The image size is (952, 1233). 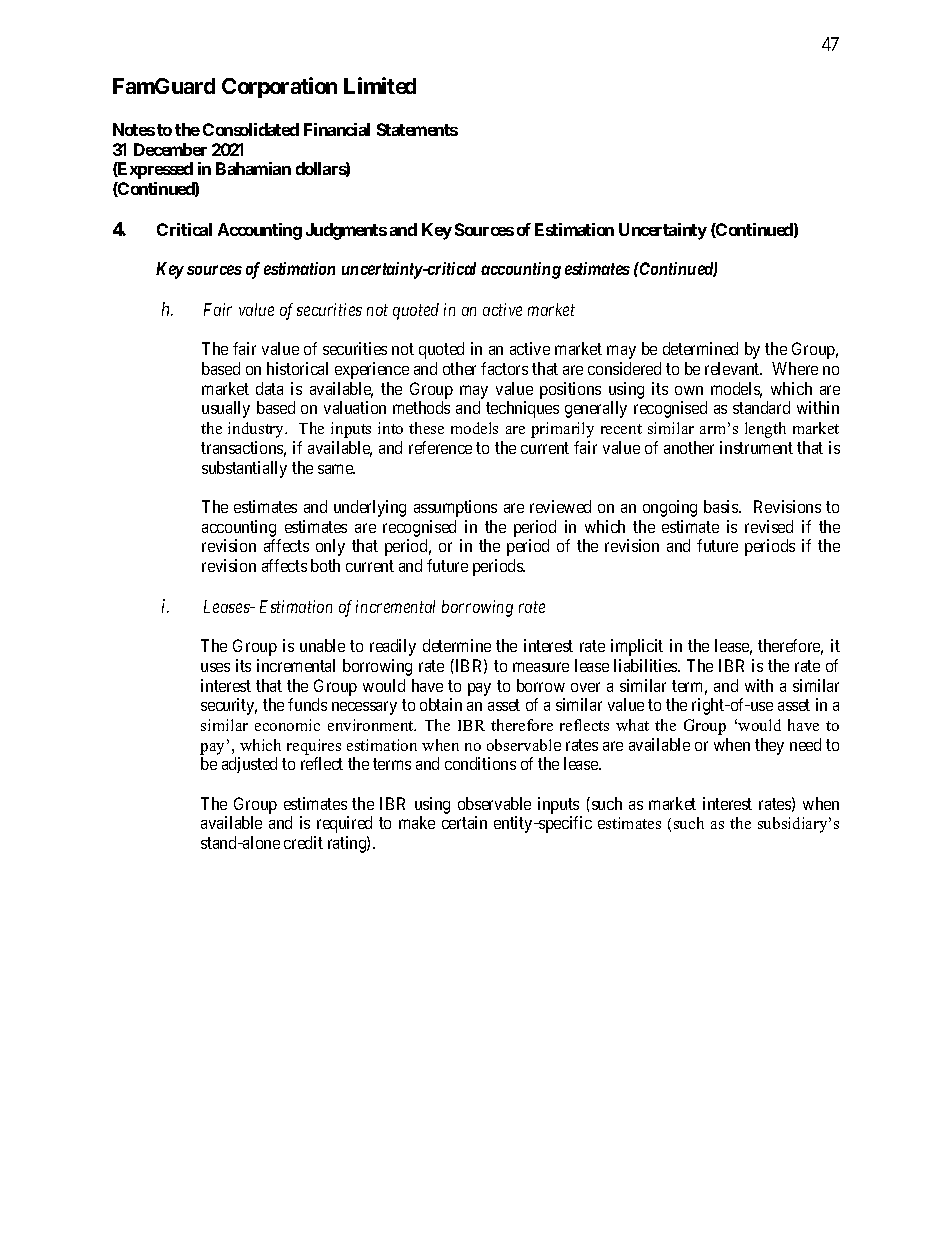 What do you see at coordinates (325, 565) in the page?
I see `both` at bounding box center [325, 565].
